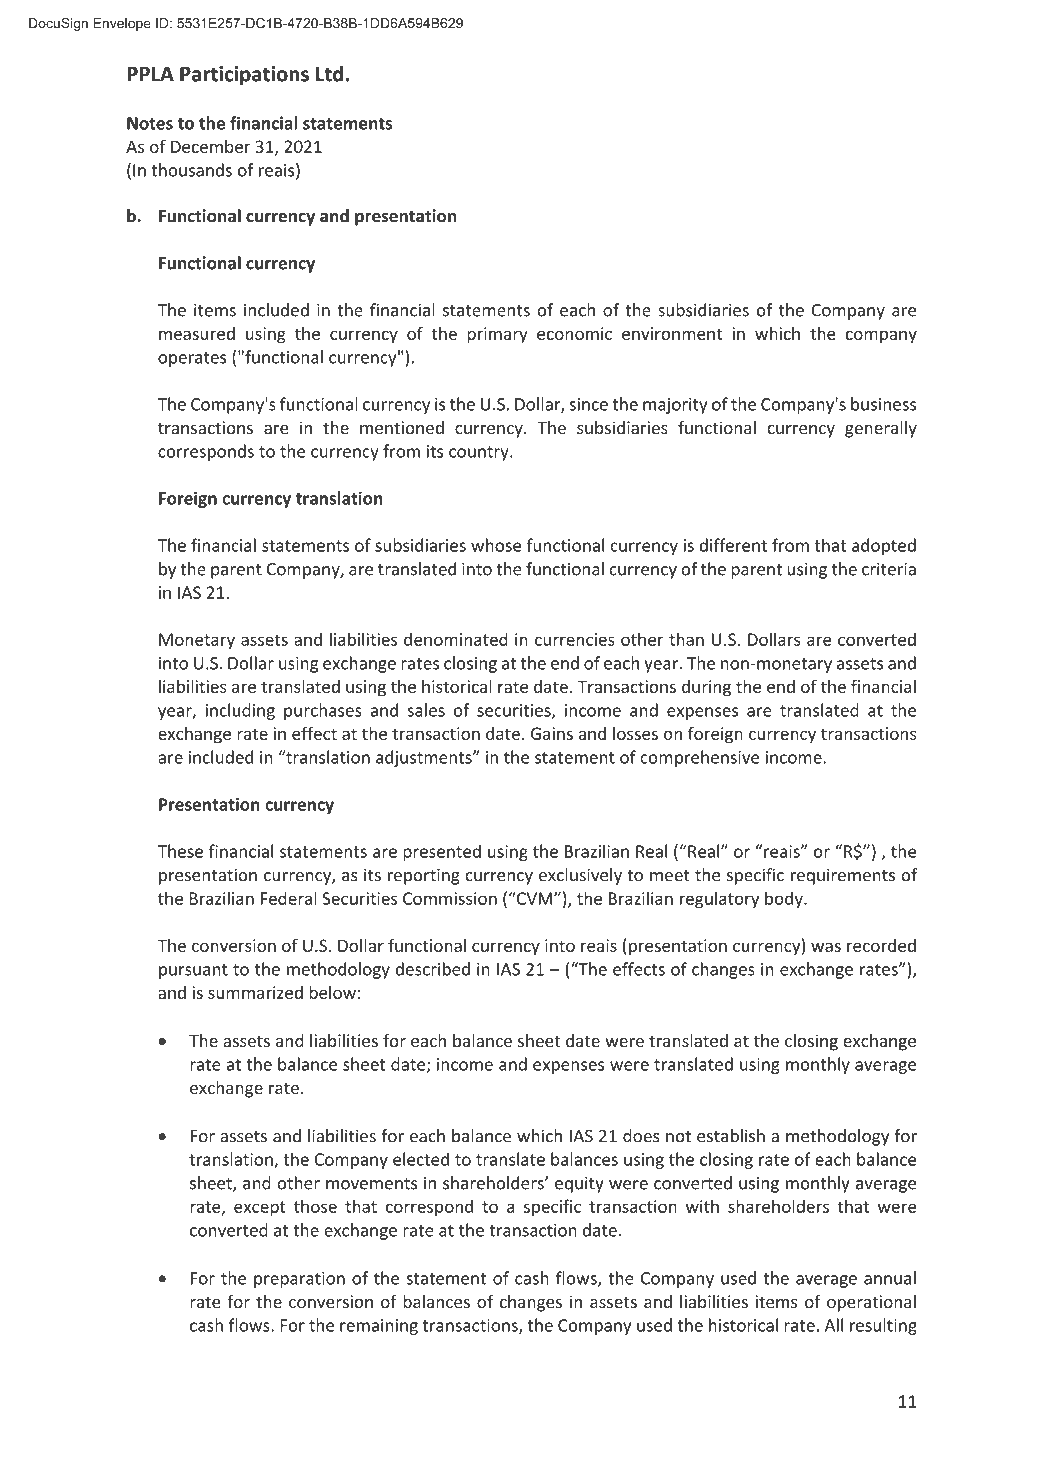  I want to click on Ltd, so click(329, 73).
